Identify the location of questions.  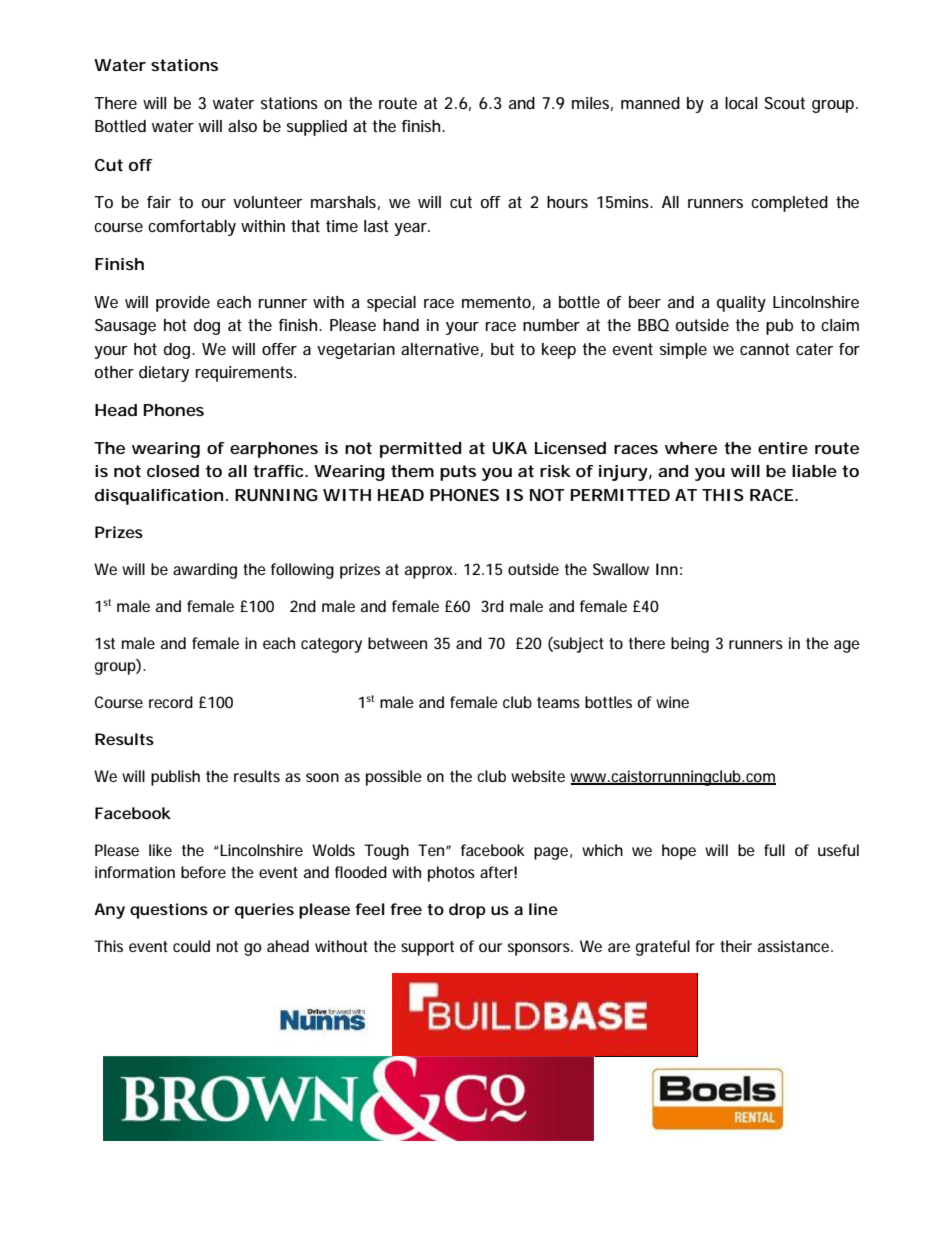
(169, 911).
